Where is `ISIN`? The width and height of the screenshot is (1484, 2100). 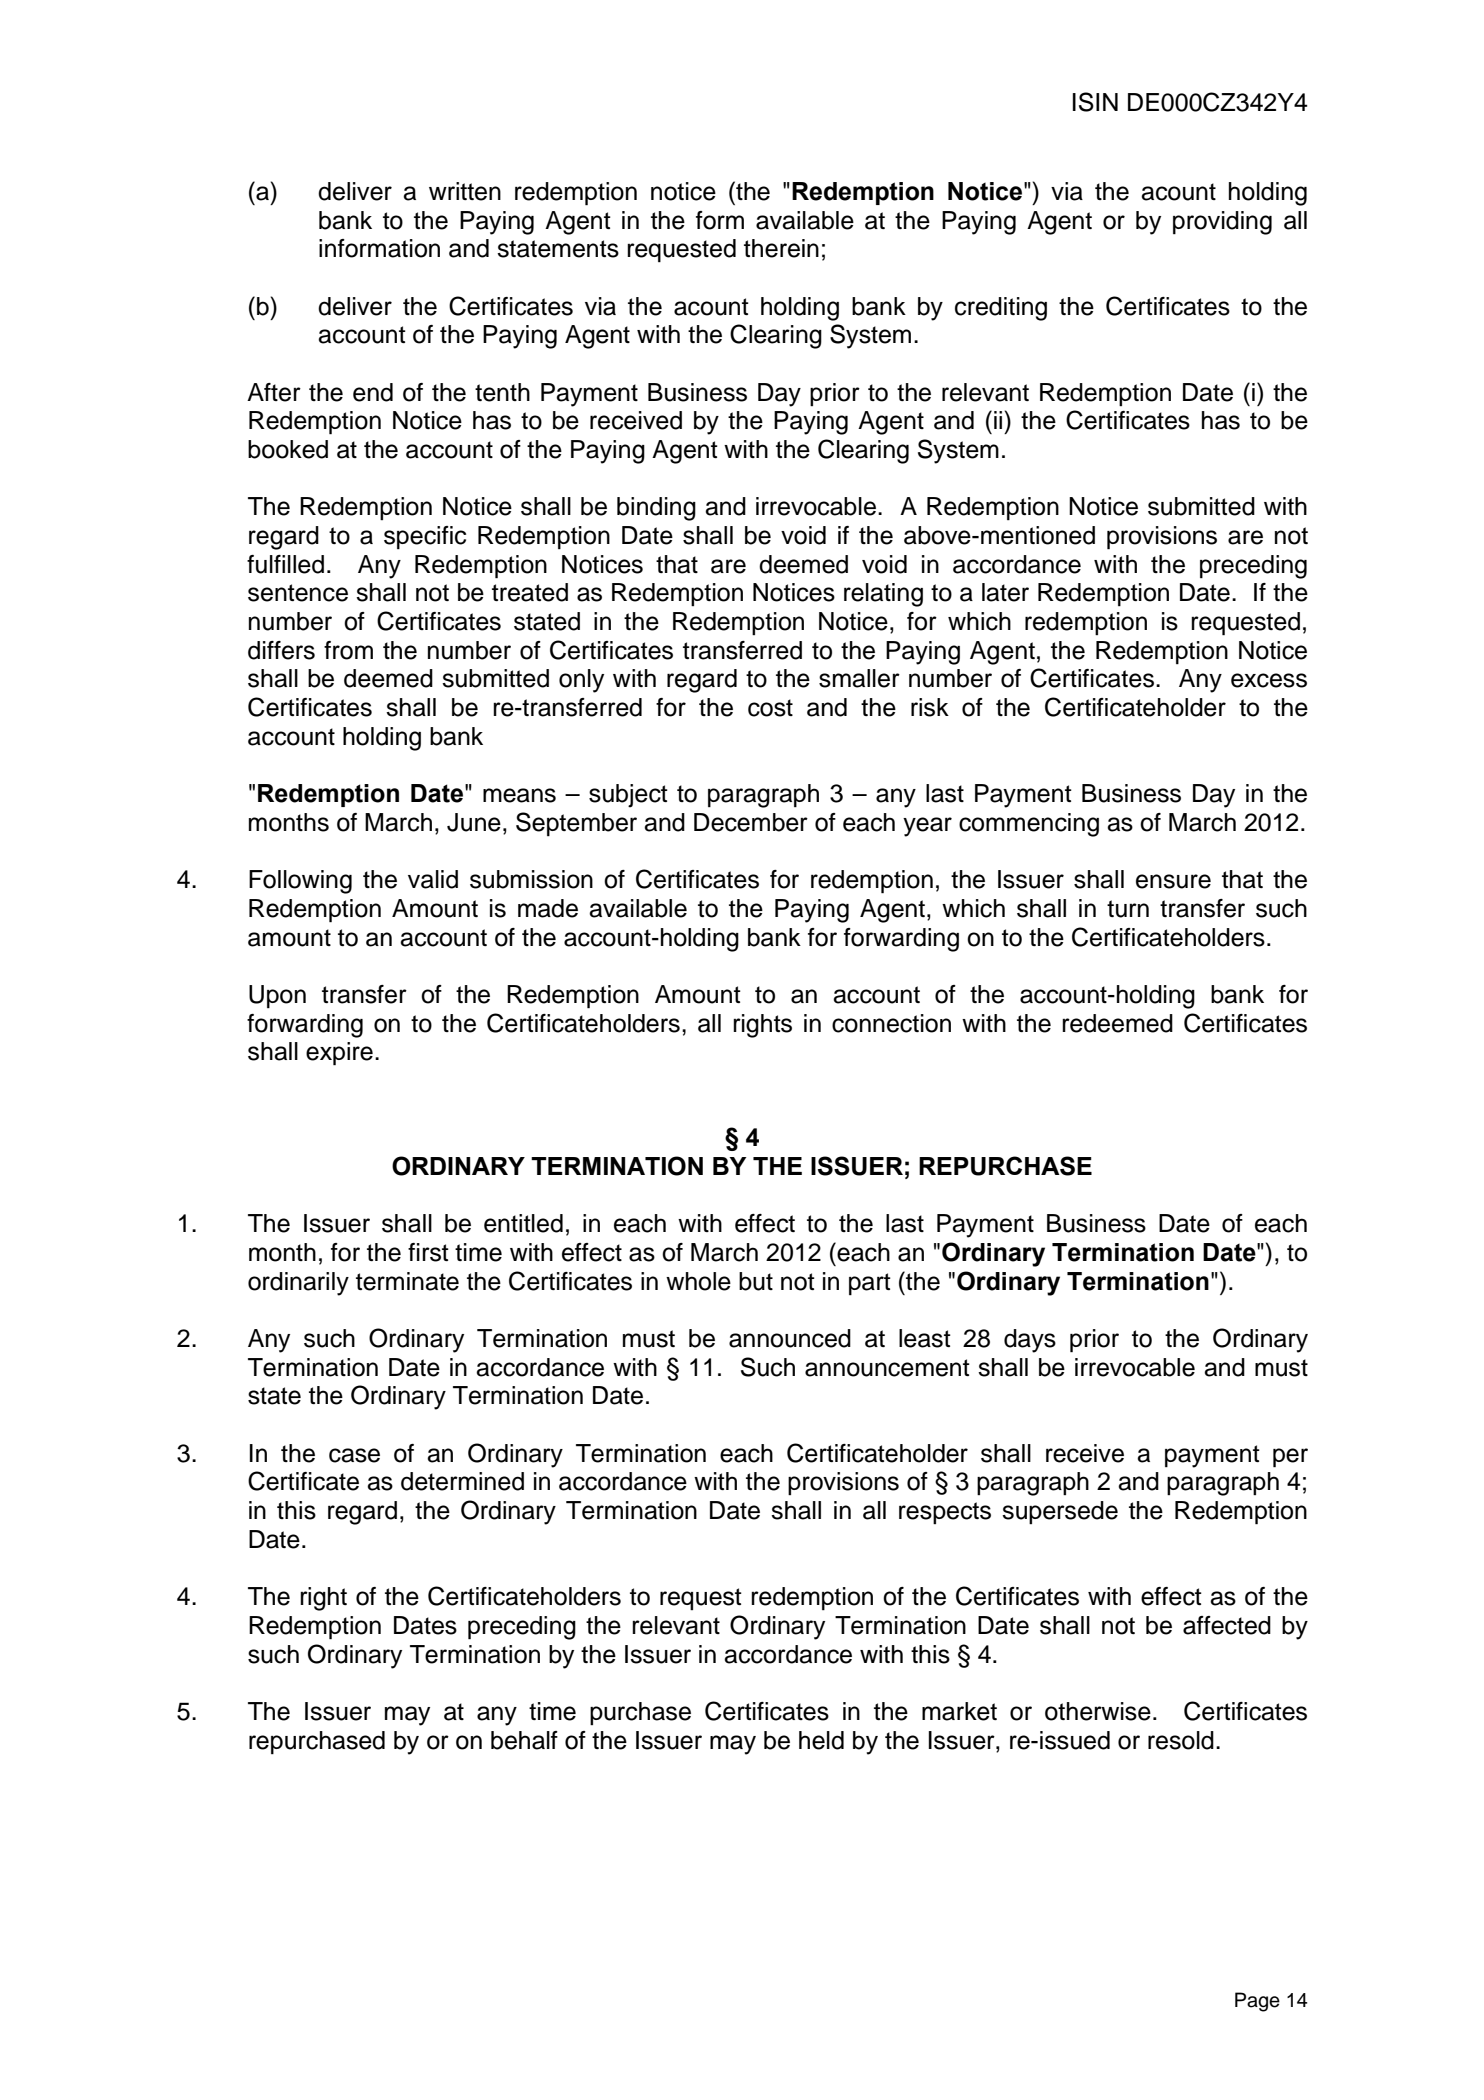
ISIN is located at coordinates (1095, 102).
